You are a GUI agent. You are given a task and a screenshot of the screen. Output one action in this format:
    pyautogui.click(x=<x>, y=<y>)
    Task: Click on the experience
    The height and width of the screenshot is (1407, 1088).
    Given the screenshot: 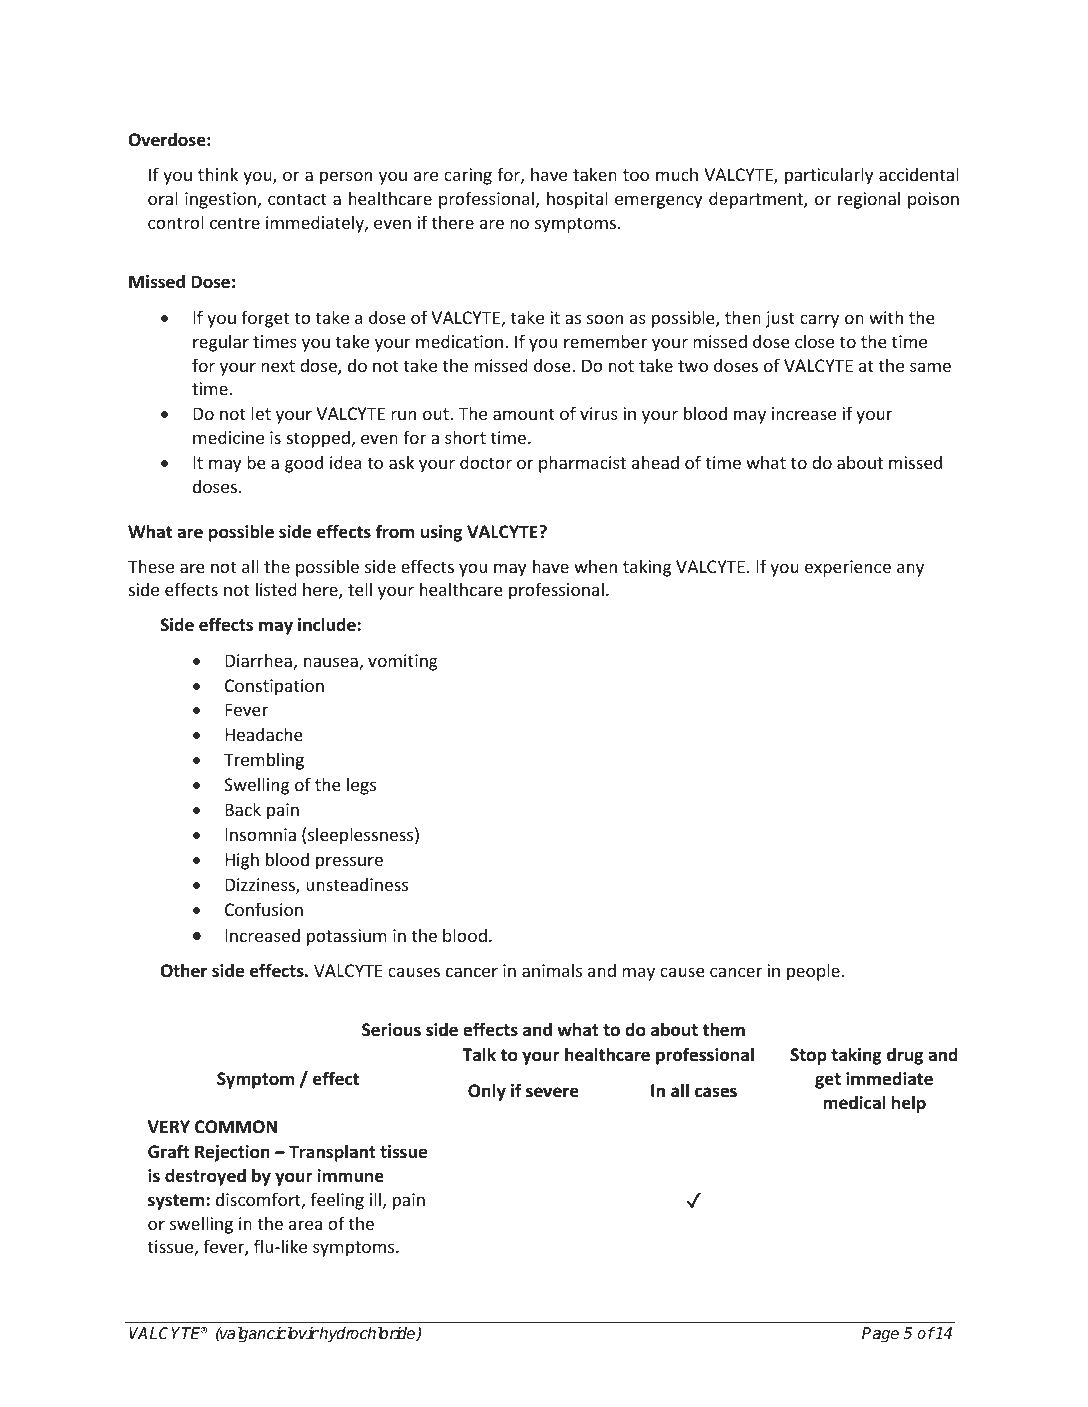 What is the action you would take?
    pyautogui.click(x=848, y=568)
